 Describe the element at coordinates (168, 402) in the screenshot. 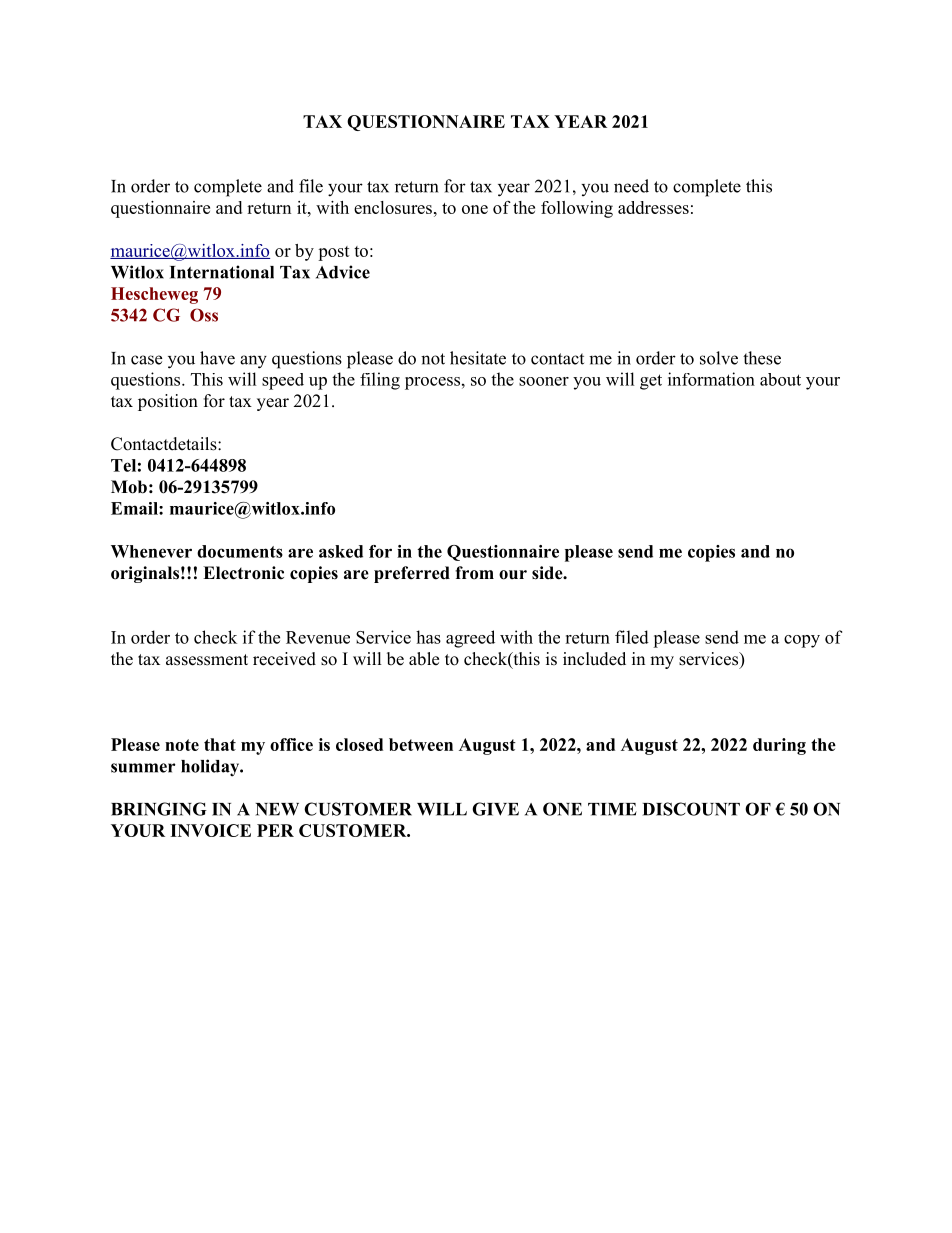

I see `position` at that location.
